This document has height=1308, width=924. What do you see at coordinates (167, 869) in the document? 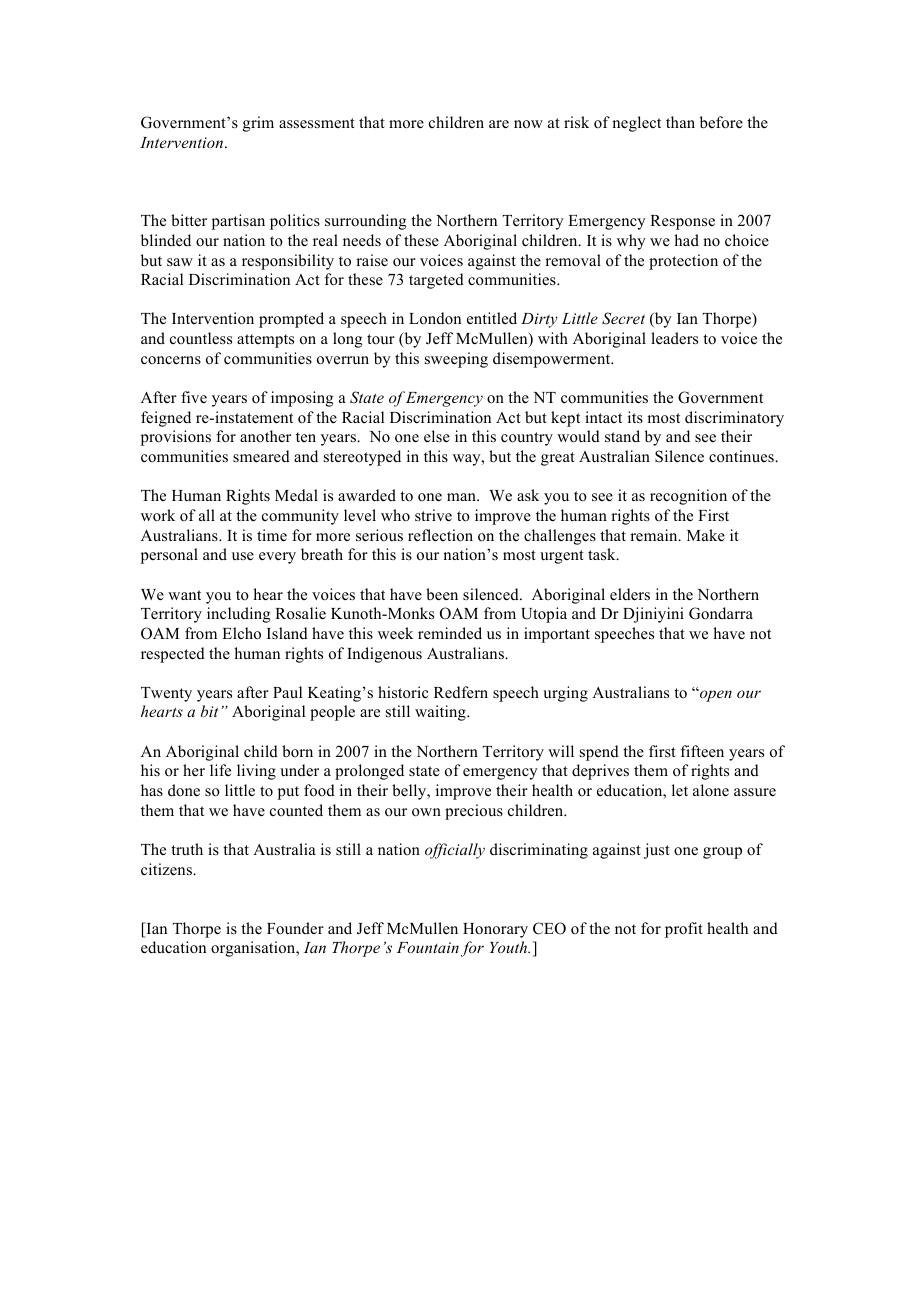
I see `citizens` at bounding box center [167, 869].
